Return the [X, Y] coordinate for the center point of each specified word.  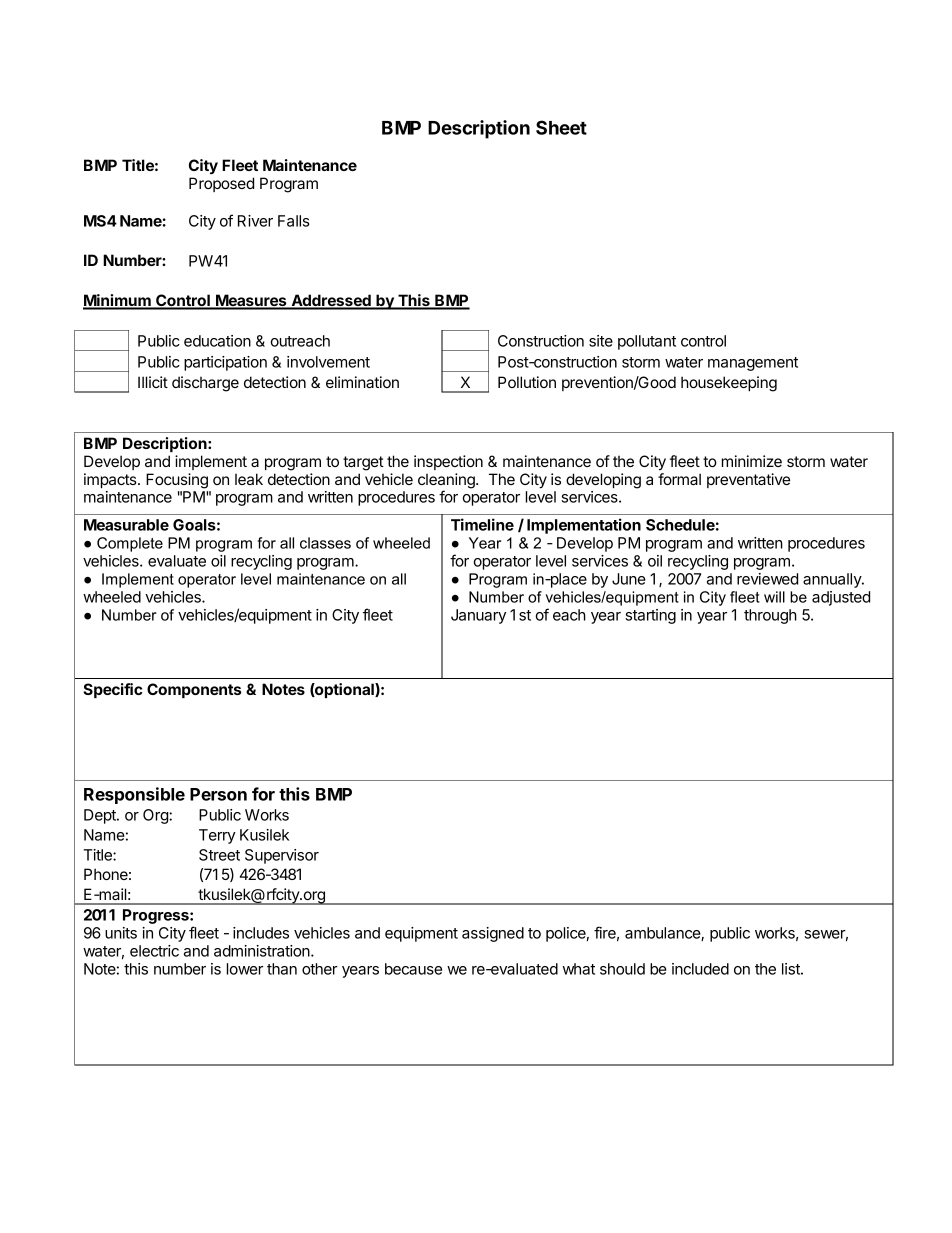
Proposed [221, 184]
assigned [493, 934]
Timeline [482, 524]
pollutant [647, 342]
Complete [130, 544]
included [700, 969]
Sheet [561, 127]
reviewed [767, 579]
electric [154, 951]
